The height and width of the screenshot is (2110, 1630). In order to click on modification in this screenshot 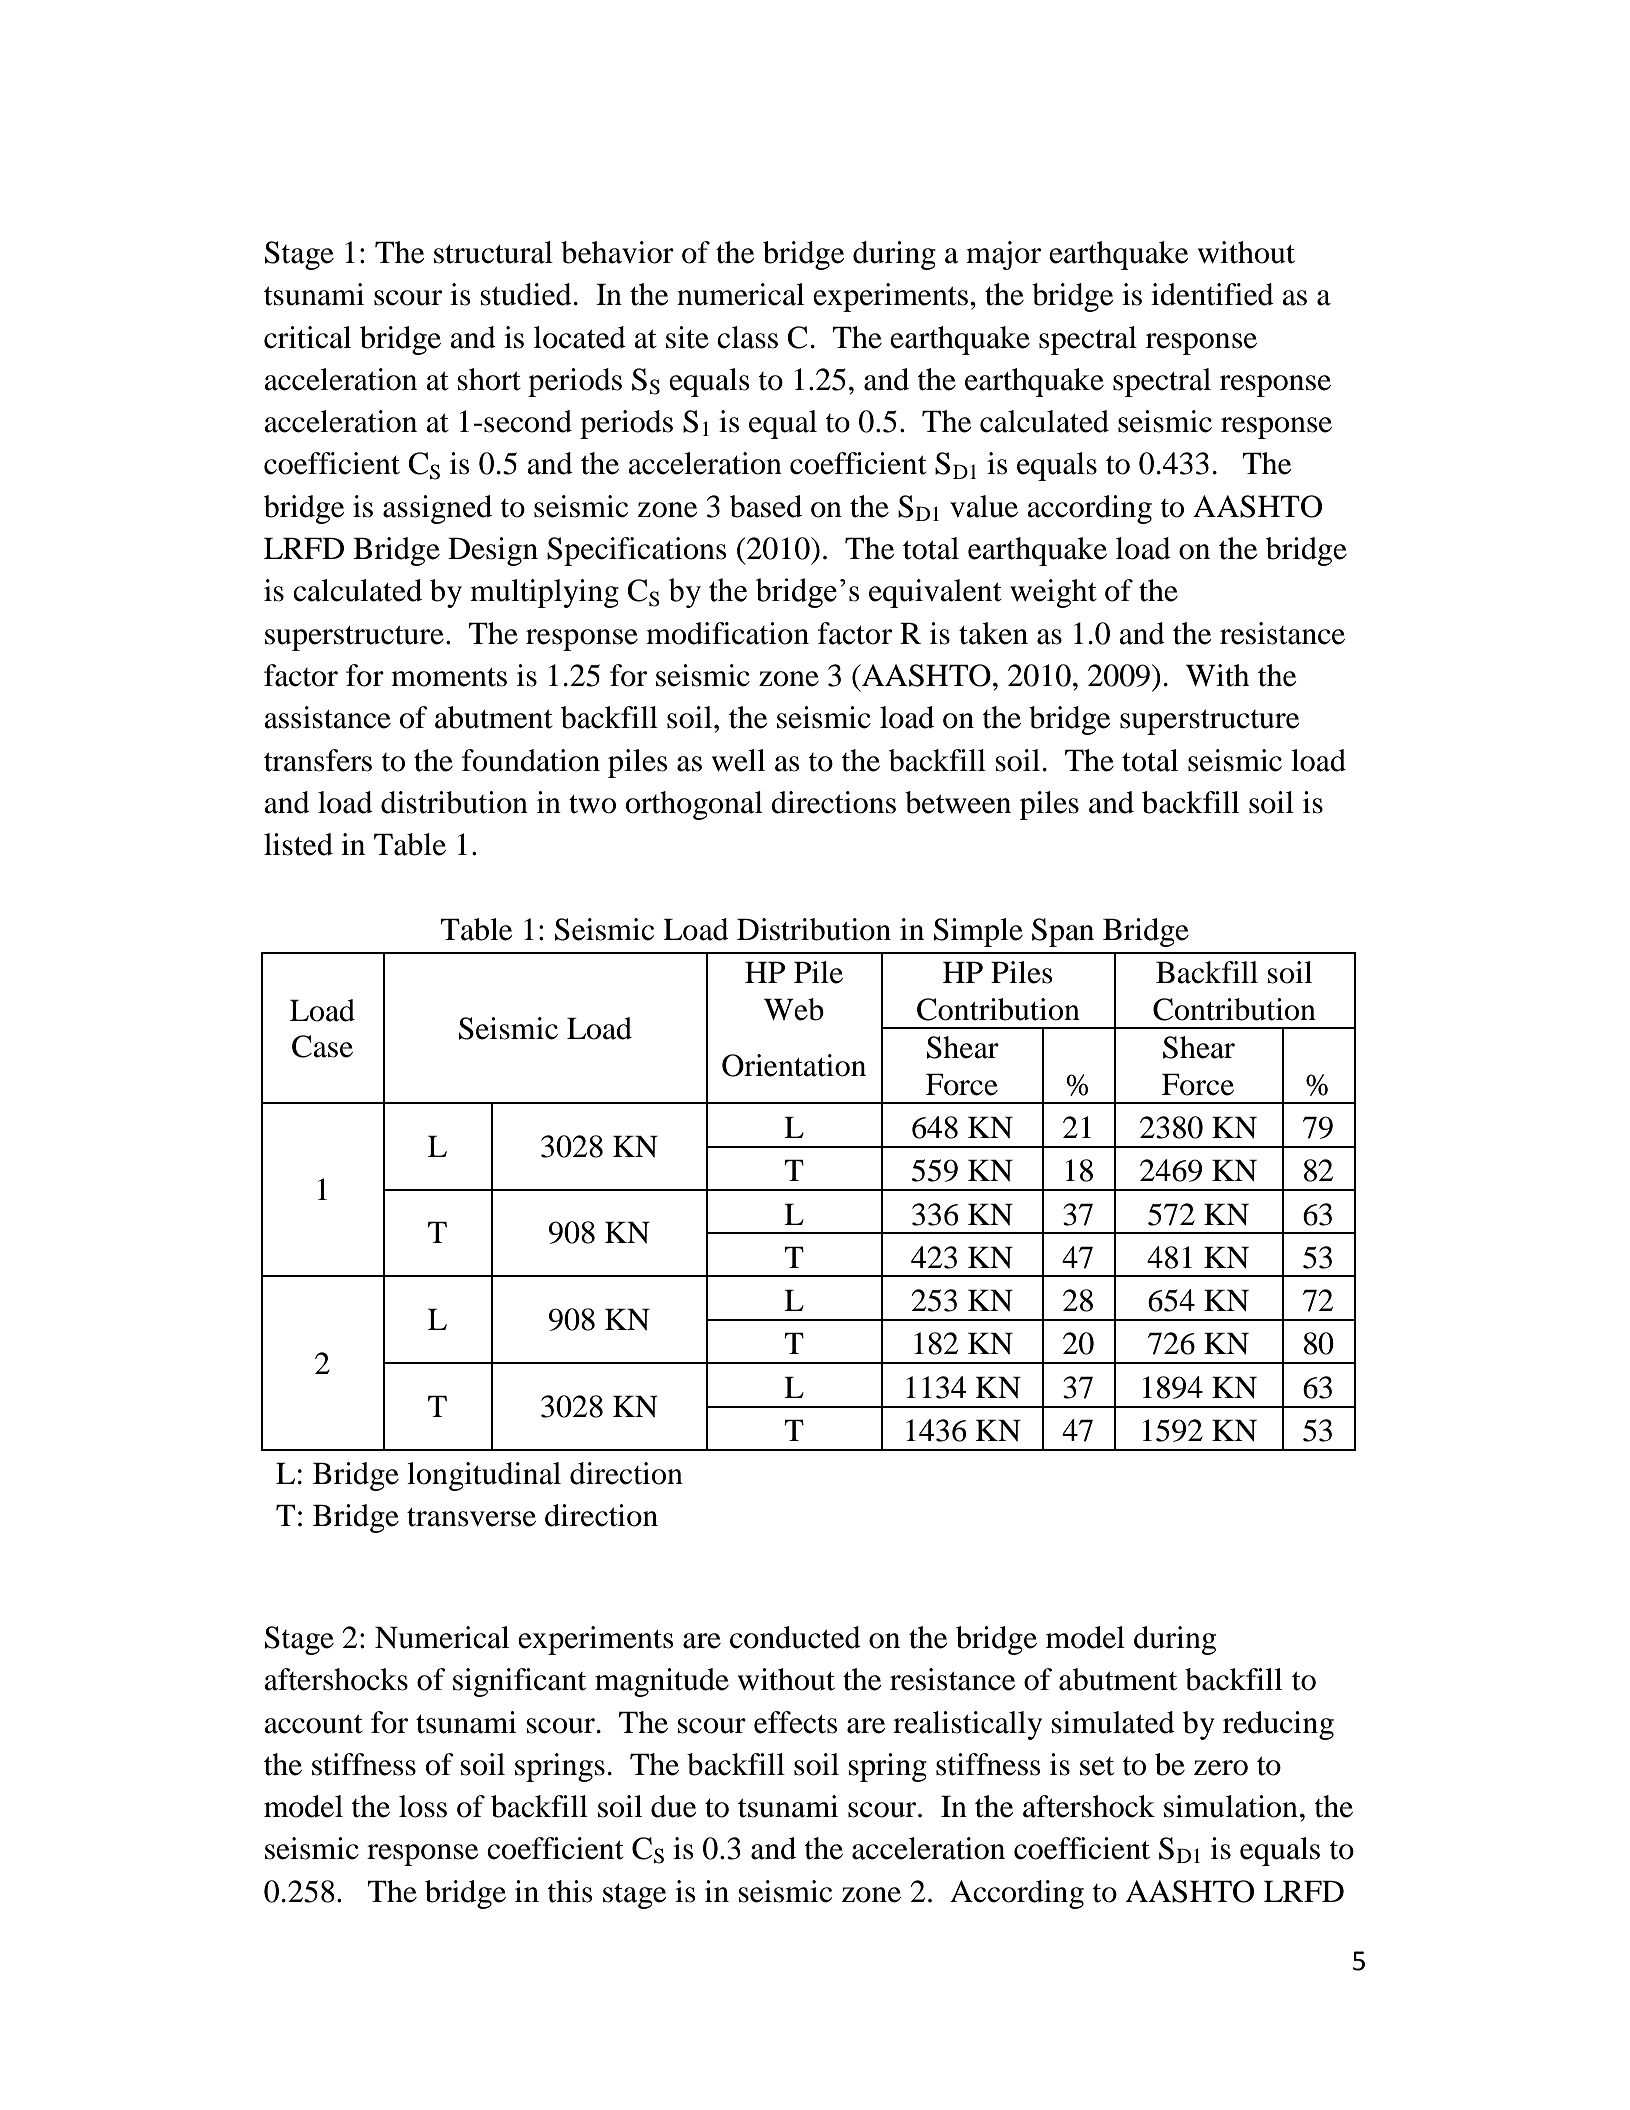, I will do `click(727, 633)`.
